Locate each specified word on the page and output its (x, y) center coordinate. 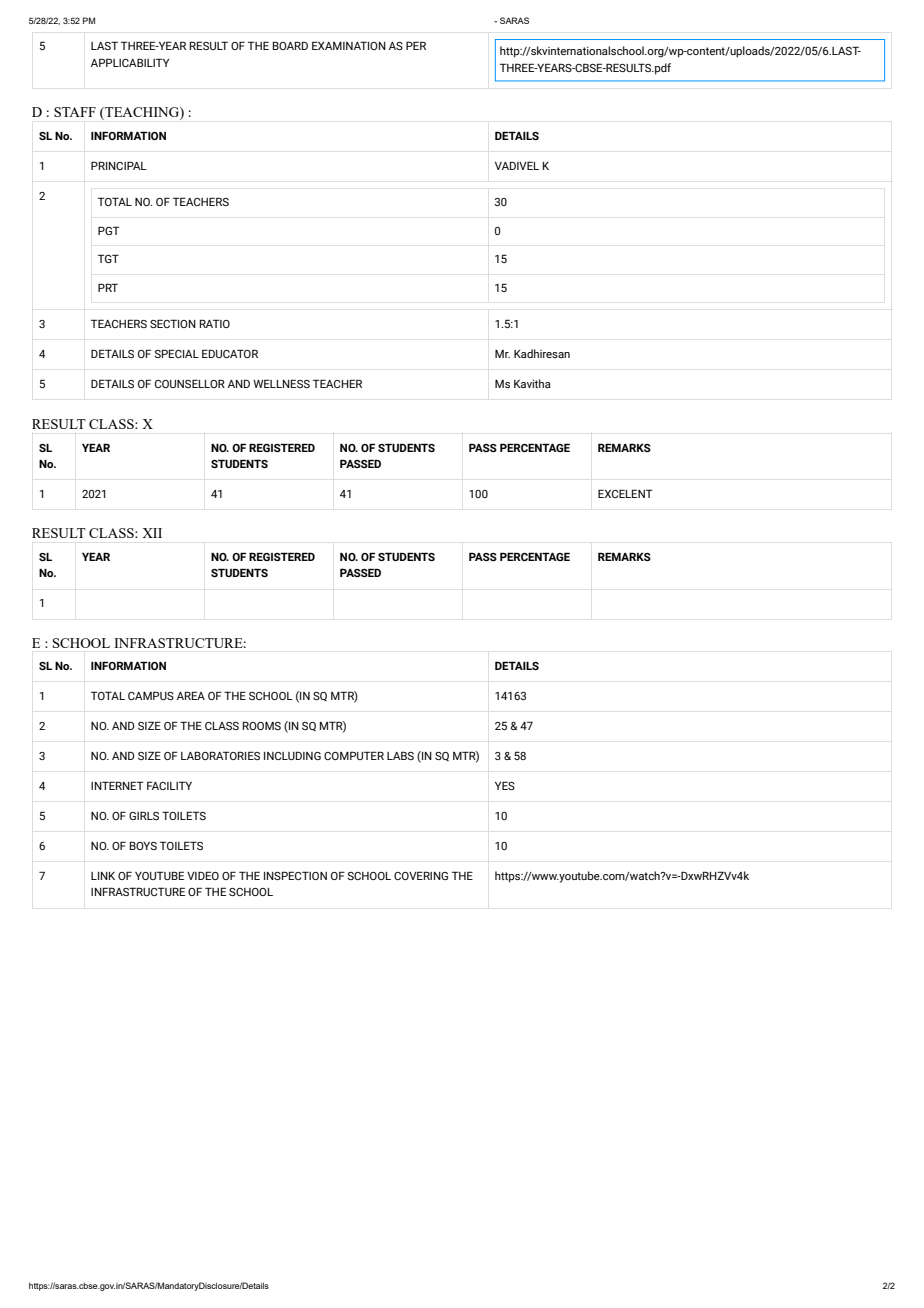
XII (152, 533)
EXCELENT (625, 493)
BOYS (143, 845)
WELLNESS (281, 383)
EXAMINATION (349, 45)
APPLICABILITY (130, 62)
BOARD (290, 45)
